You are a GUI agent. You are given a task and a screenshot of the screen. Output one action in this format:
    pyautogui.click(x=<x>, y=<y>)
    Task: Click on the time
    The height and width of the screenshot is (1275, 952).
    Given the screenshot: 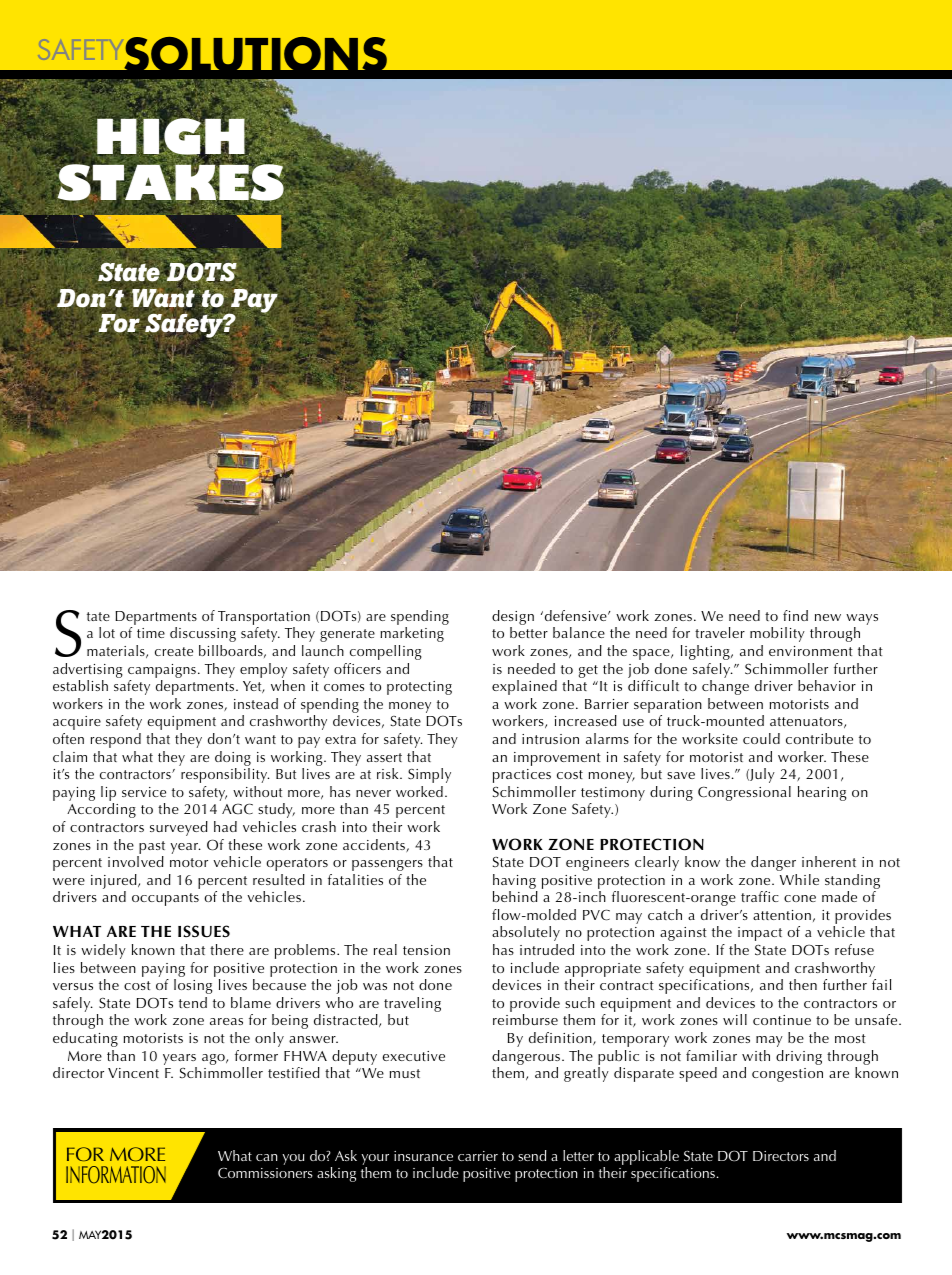 What is the action you would take?
    pyautogui.click(x=151, y=633)
